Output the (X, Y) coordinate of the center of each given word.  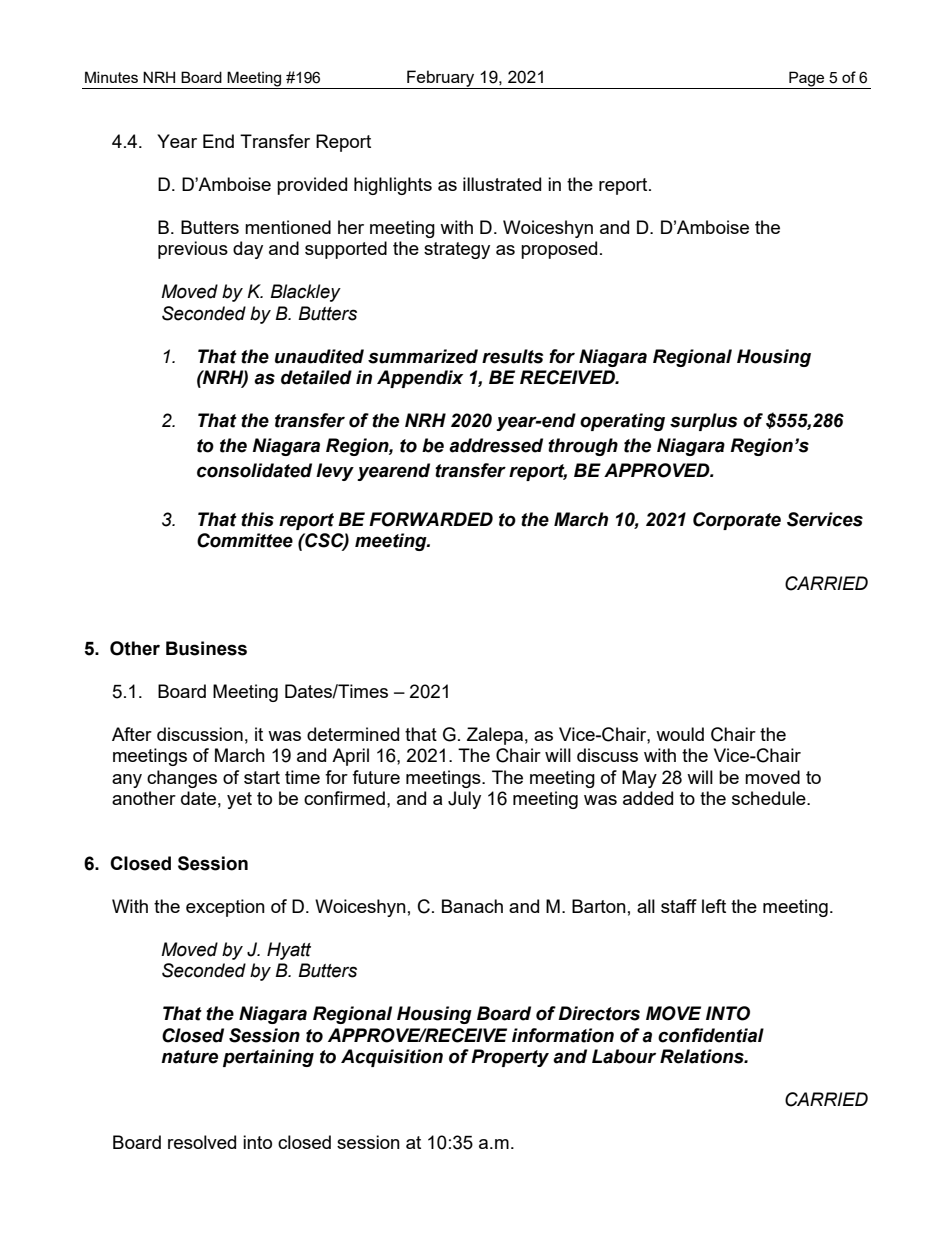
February (441, 79)
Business (206, 648)
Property (510, 1058)
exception (225, 908)
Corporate (737, 521)
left (714, 906)
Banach (472, 906)
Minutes (111, 77)
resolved (202, 1142)
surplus (704, 422)
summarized (423, 356)
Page (807, 80)
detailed (316, 377)
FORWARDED (431, 519)
